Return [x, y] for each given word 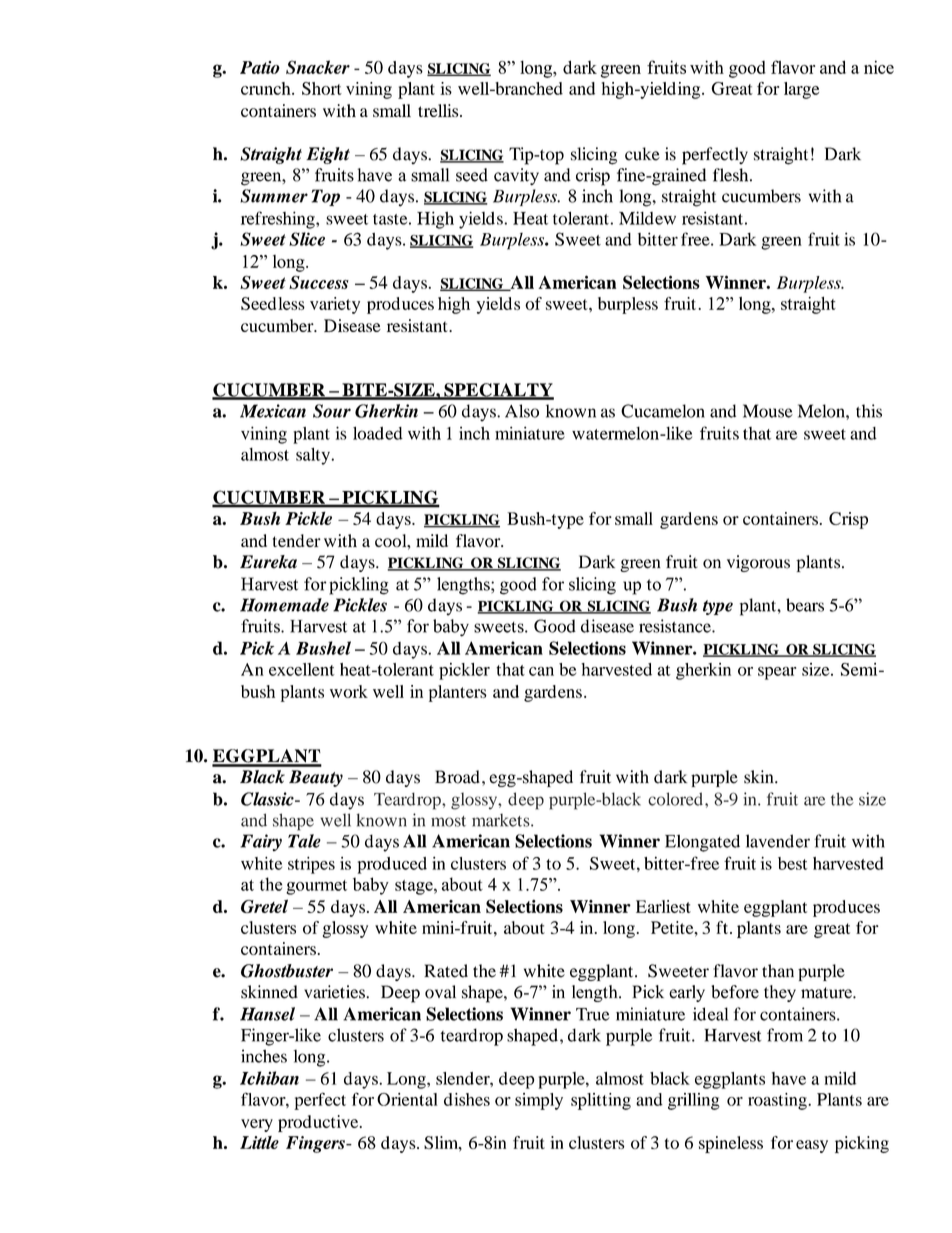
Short [322, 88]
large [801, 90]
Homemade [284, 605]
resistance [676, 626]
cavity [516, 176]
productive [319, 1123]
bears [805, 605]
